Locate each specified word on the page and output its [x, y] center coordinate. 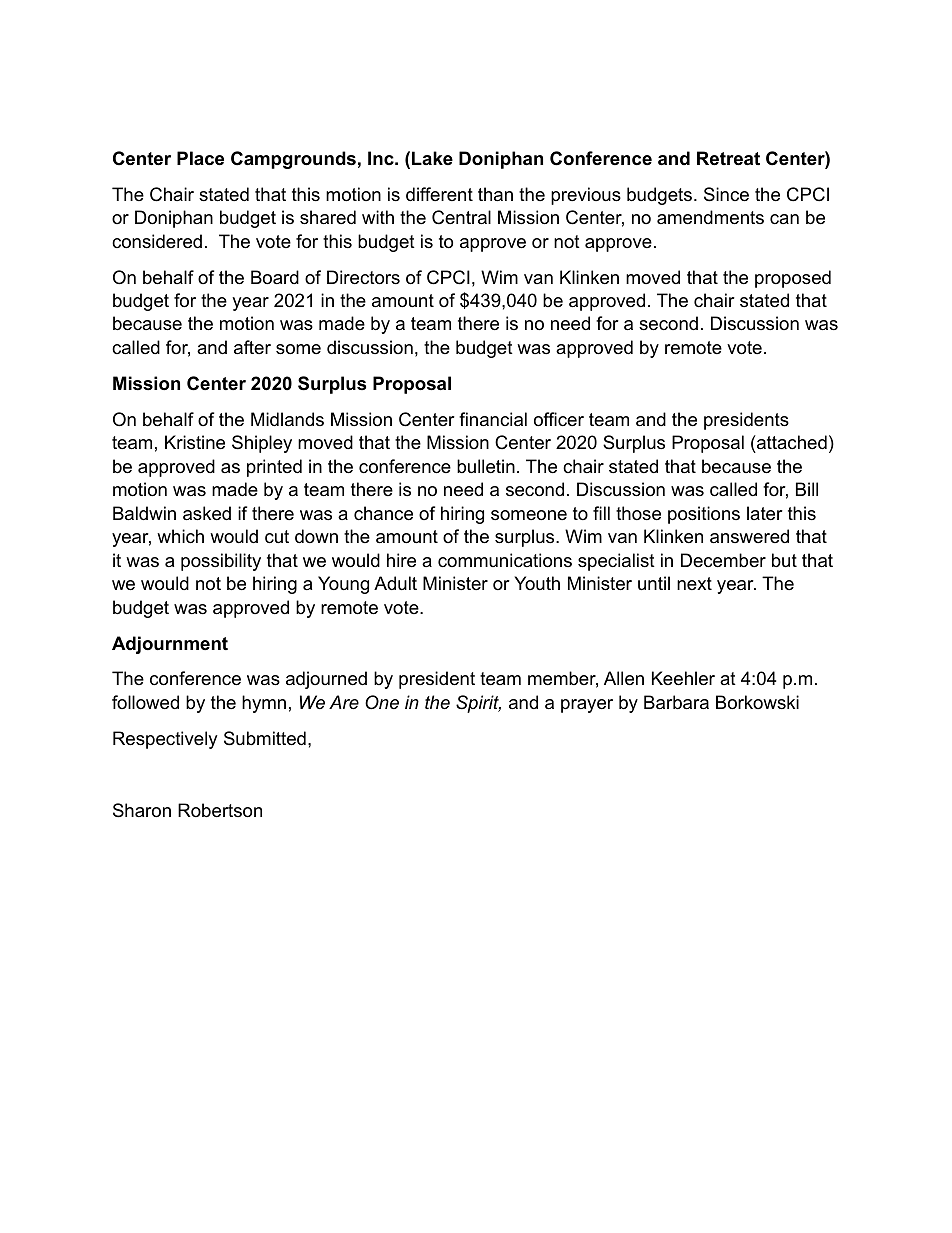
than [495, 194]
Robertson [220, 810]
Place [200, 158]
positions [704, 515]
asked [207, 513]
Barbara [676, 702]
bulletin [486, 466]
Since [726, 194]
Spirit [478, 704]
